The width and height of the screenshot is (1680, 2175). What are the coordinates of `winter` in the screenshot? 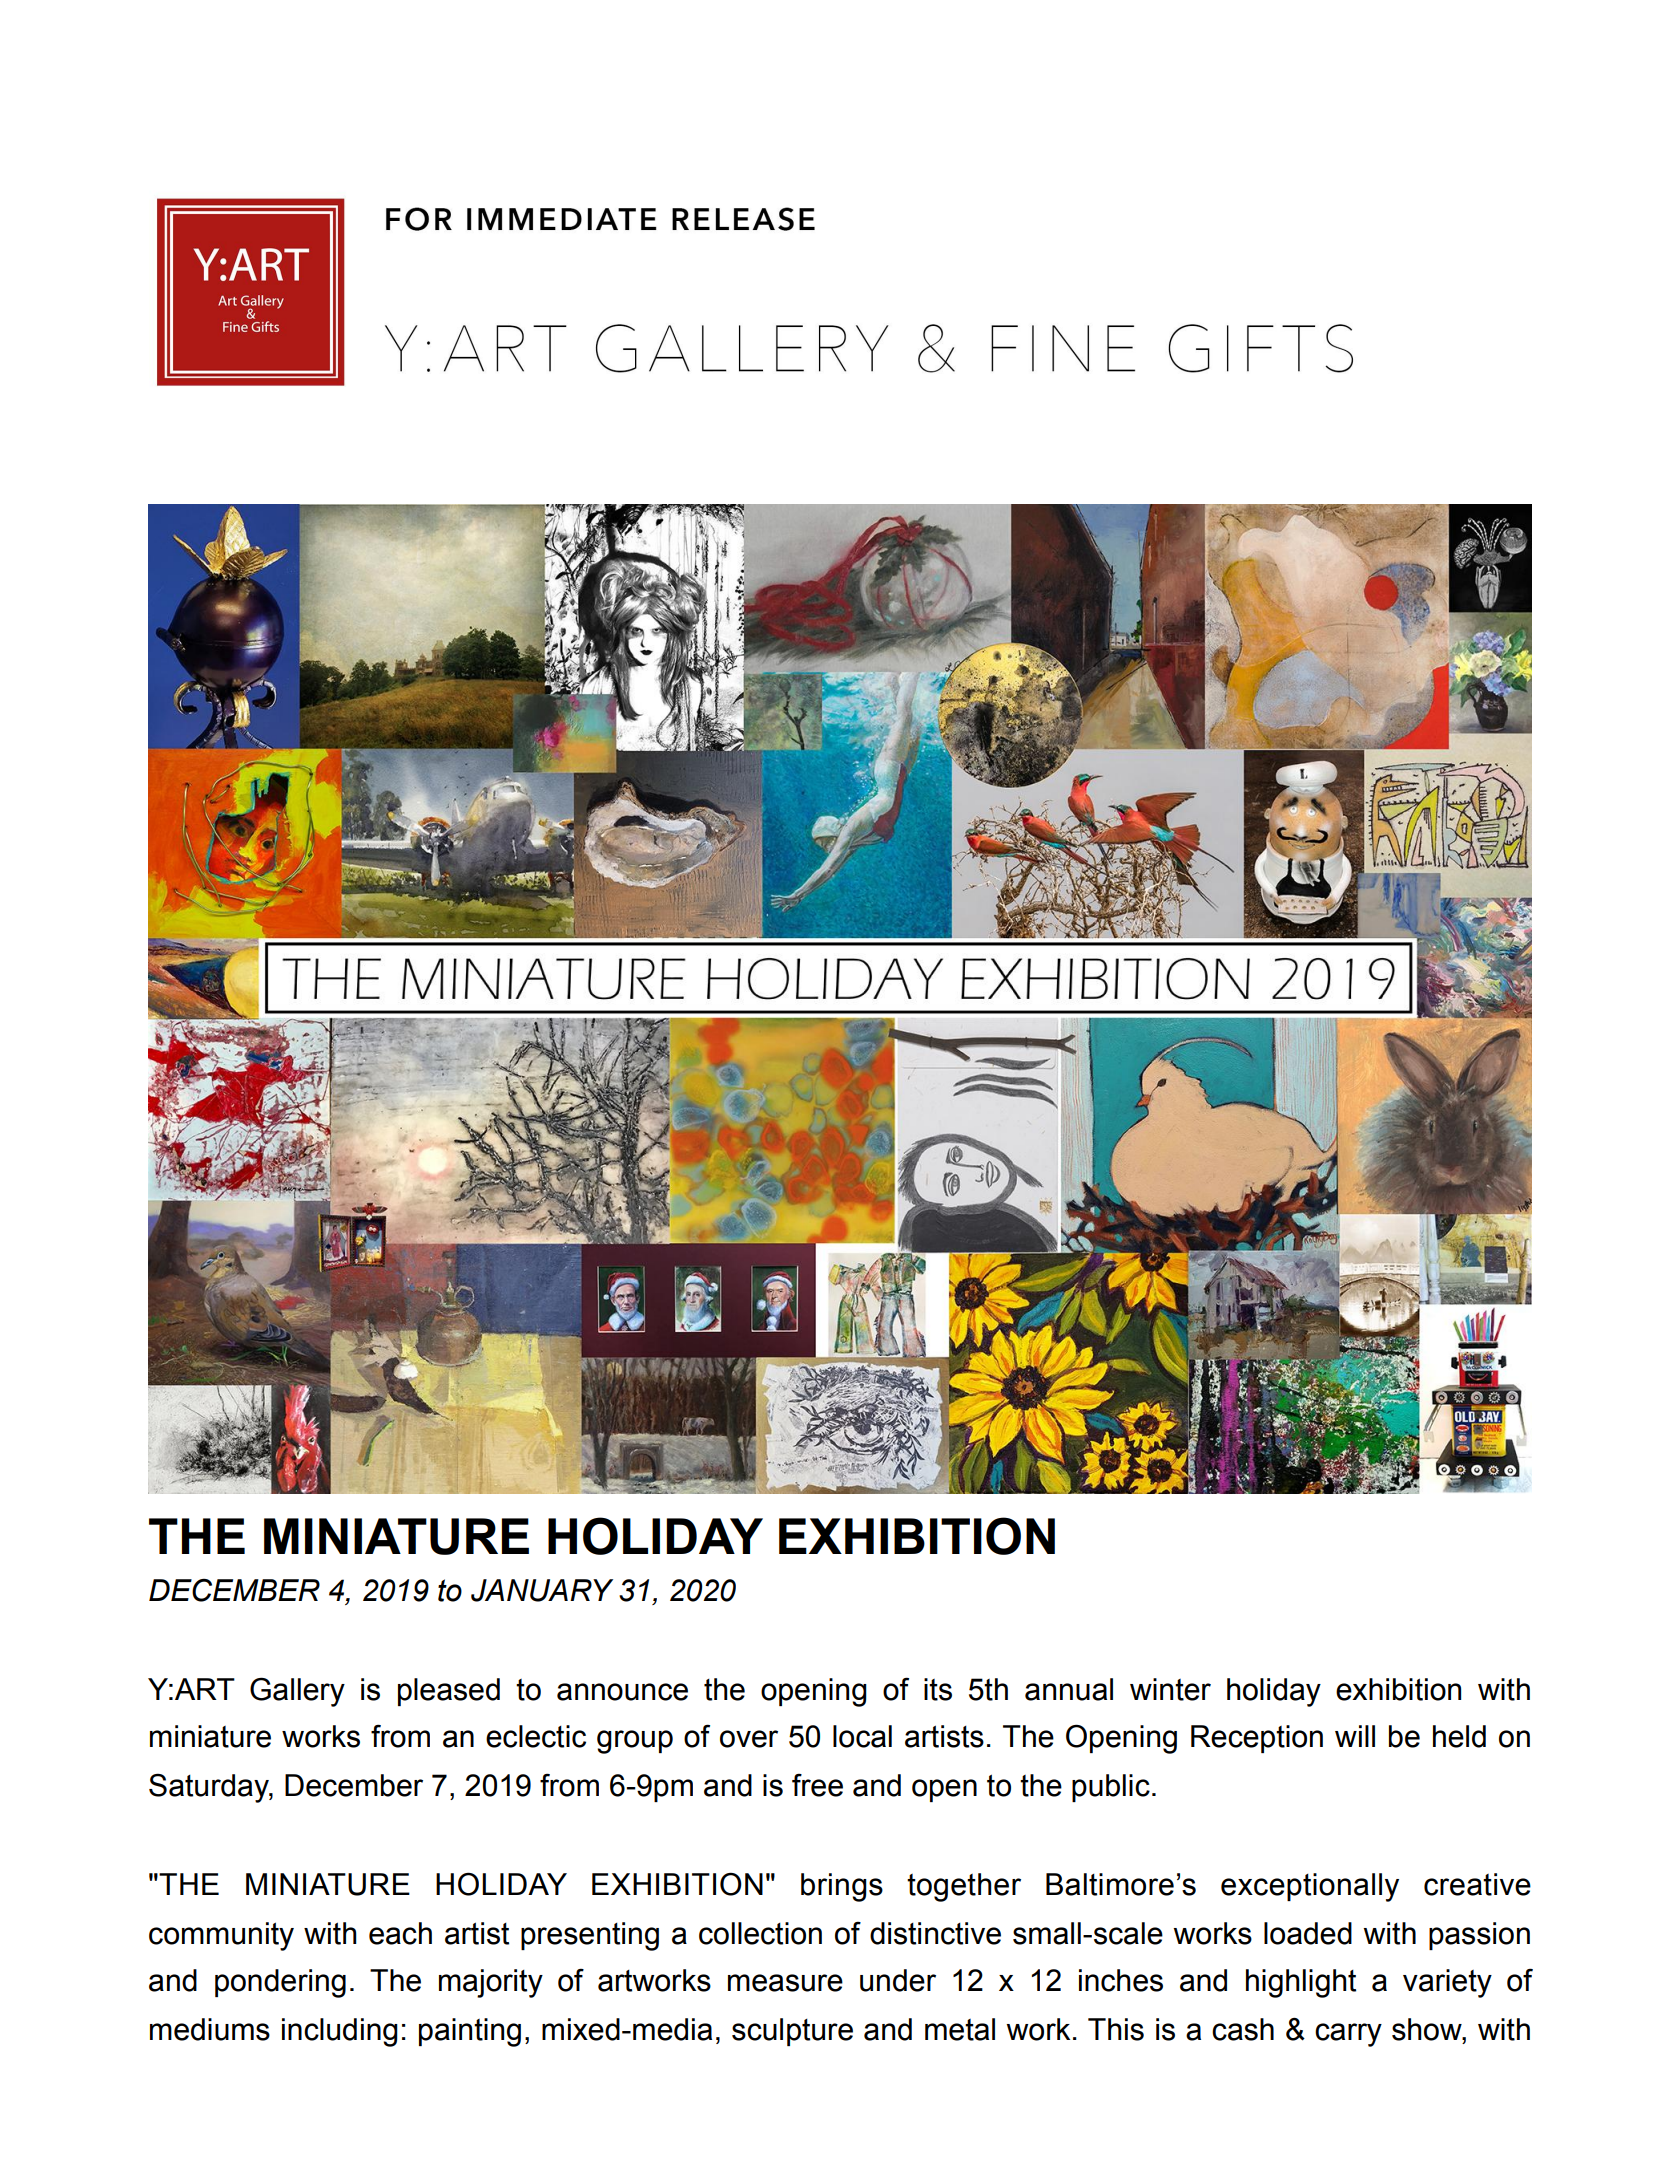 It's located at (1170, 1689).
